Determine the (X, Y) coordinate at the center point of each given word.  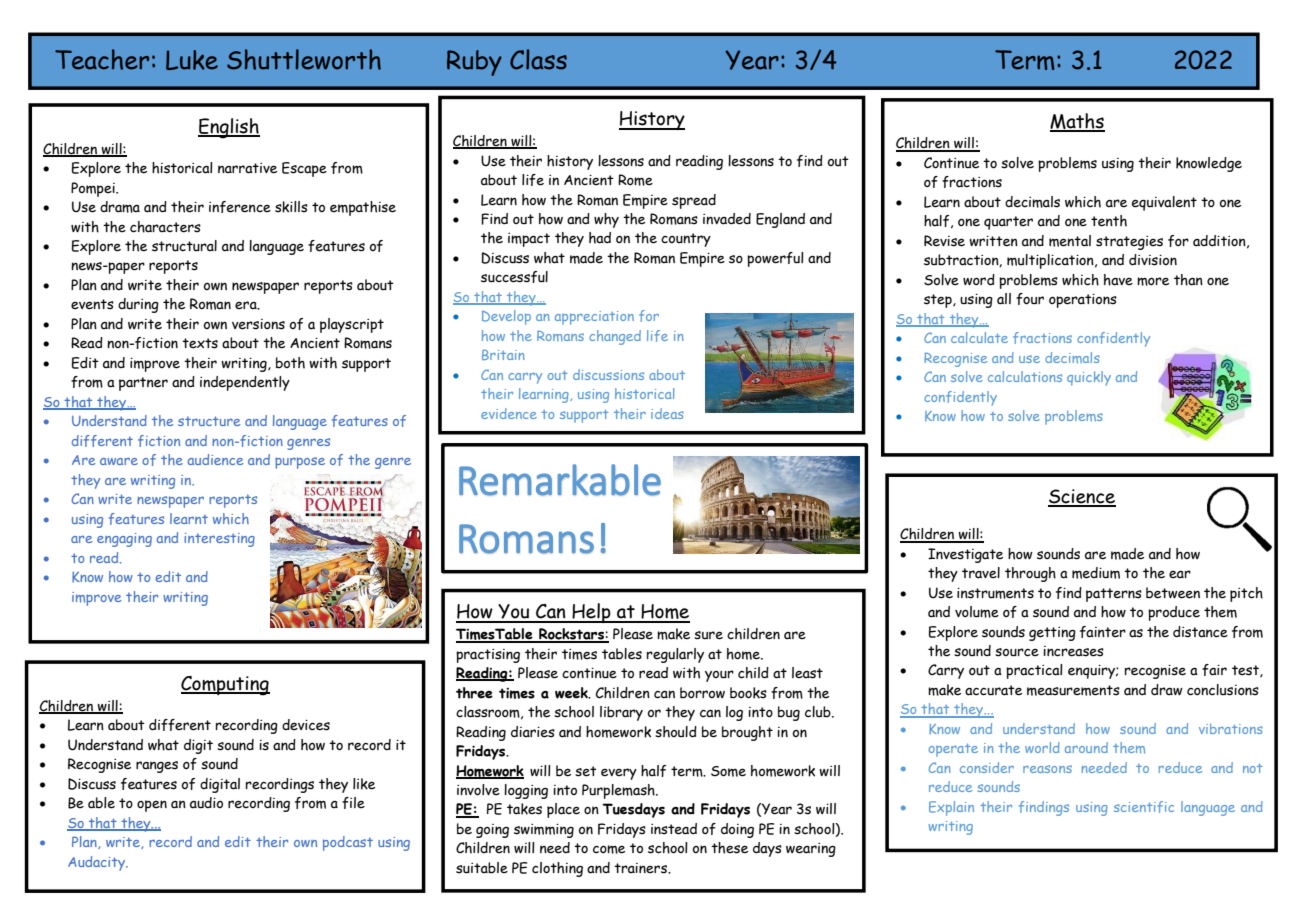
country (686, 240)
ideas (667, 413)
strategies (1129, 243)
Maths (1077, 122)
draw (1167, 690)
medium (1096, 573)
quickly (1089, 378)
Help (591, 613)
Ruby (474, 63)
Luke (192, 60)
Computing (225, 686)
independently (245, 383)
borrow (702, 693)
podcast (348, 843)
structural (184, 246)
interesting (219, 540)
